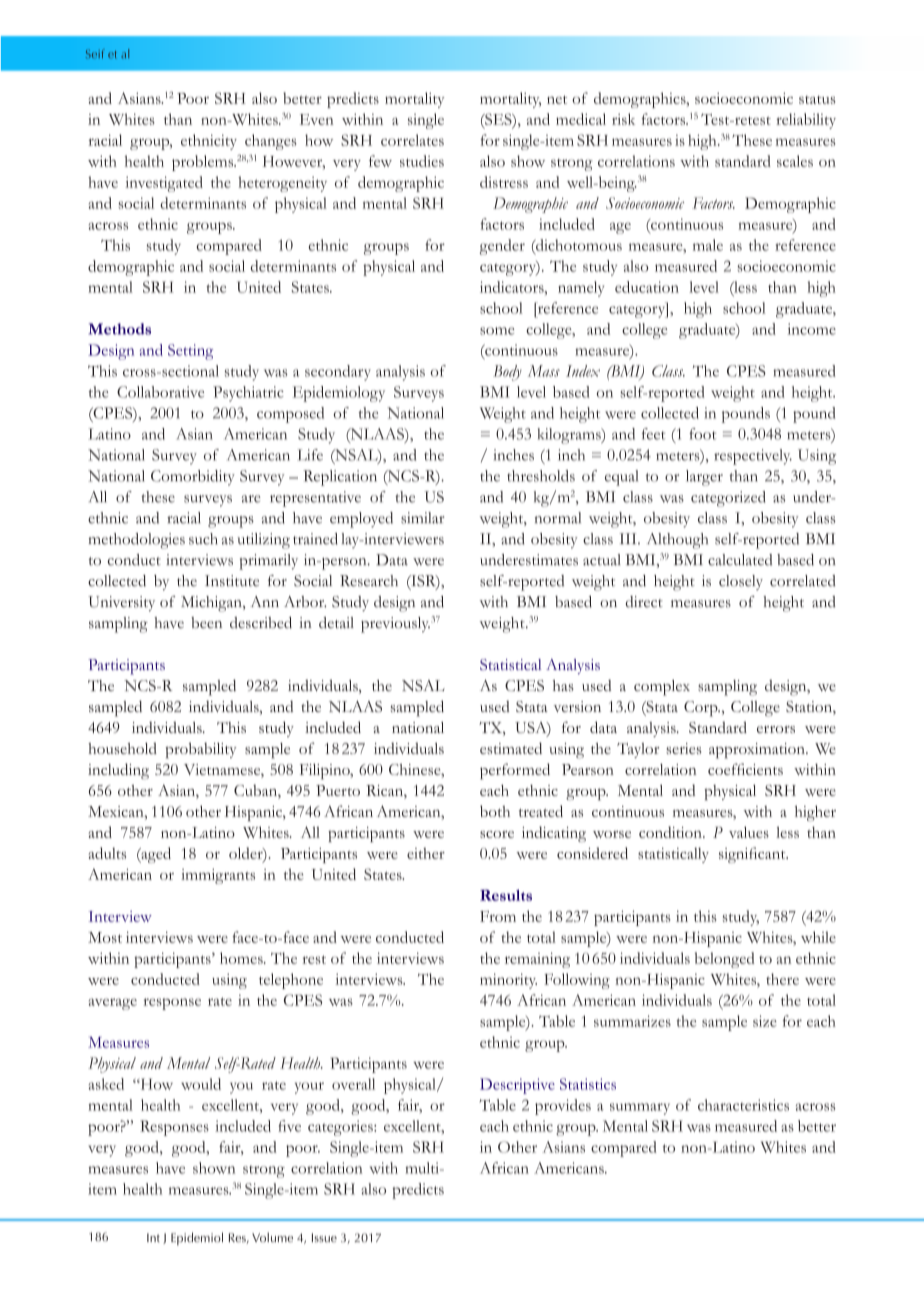 Image resolution: width=924 pixels, height=1308 pixels. Describe the element at coordinates (412, 140) in the screenshot. I see `correlates` at that location.
